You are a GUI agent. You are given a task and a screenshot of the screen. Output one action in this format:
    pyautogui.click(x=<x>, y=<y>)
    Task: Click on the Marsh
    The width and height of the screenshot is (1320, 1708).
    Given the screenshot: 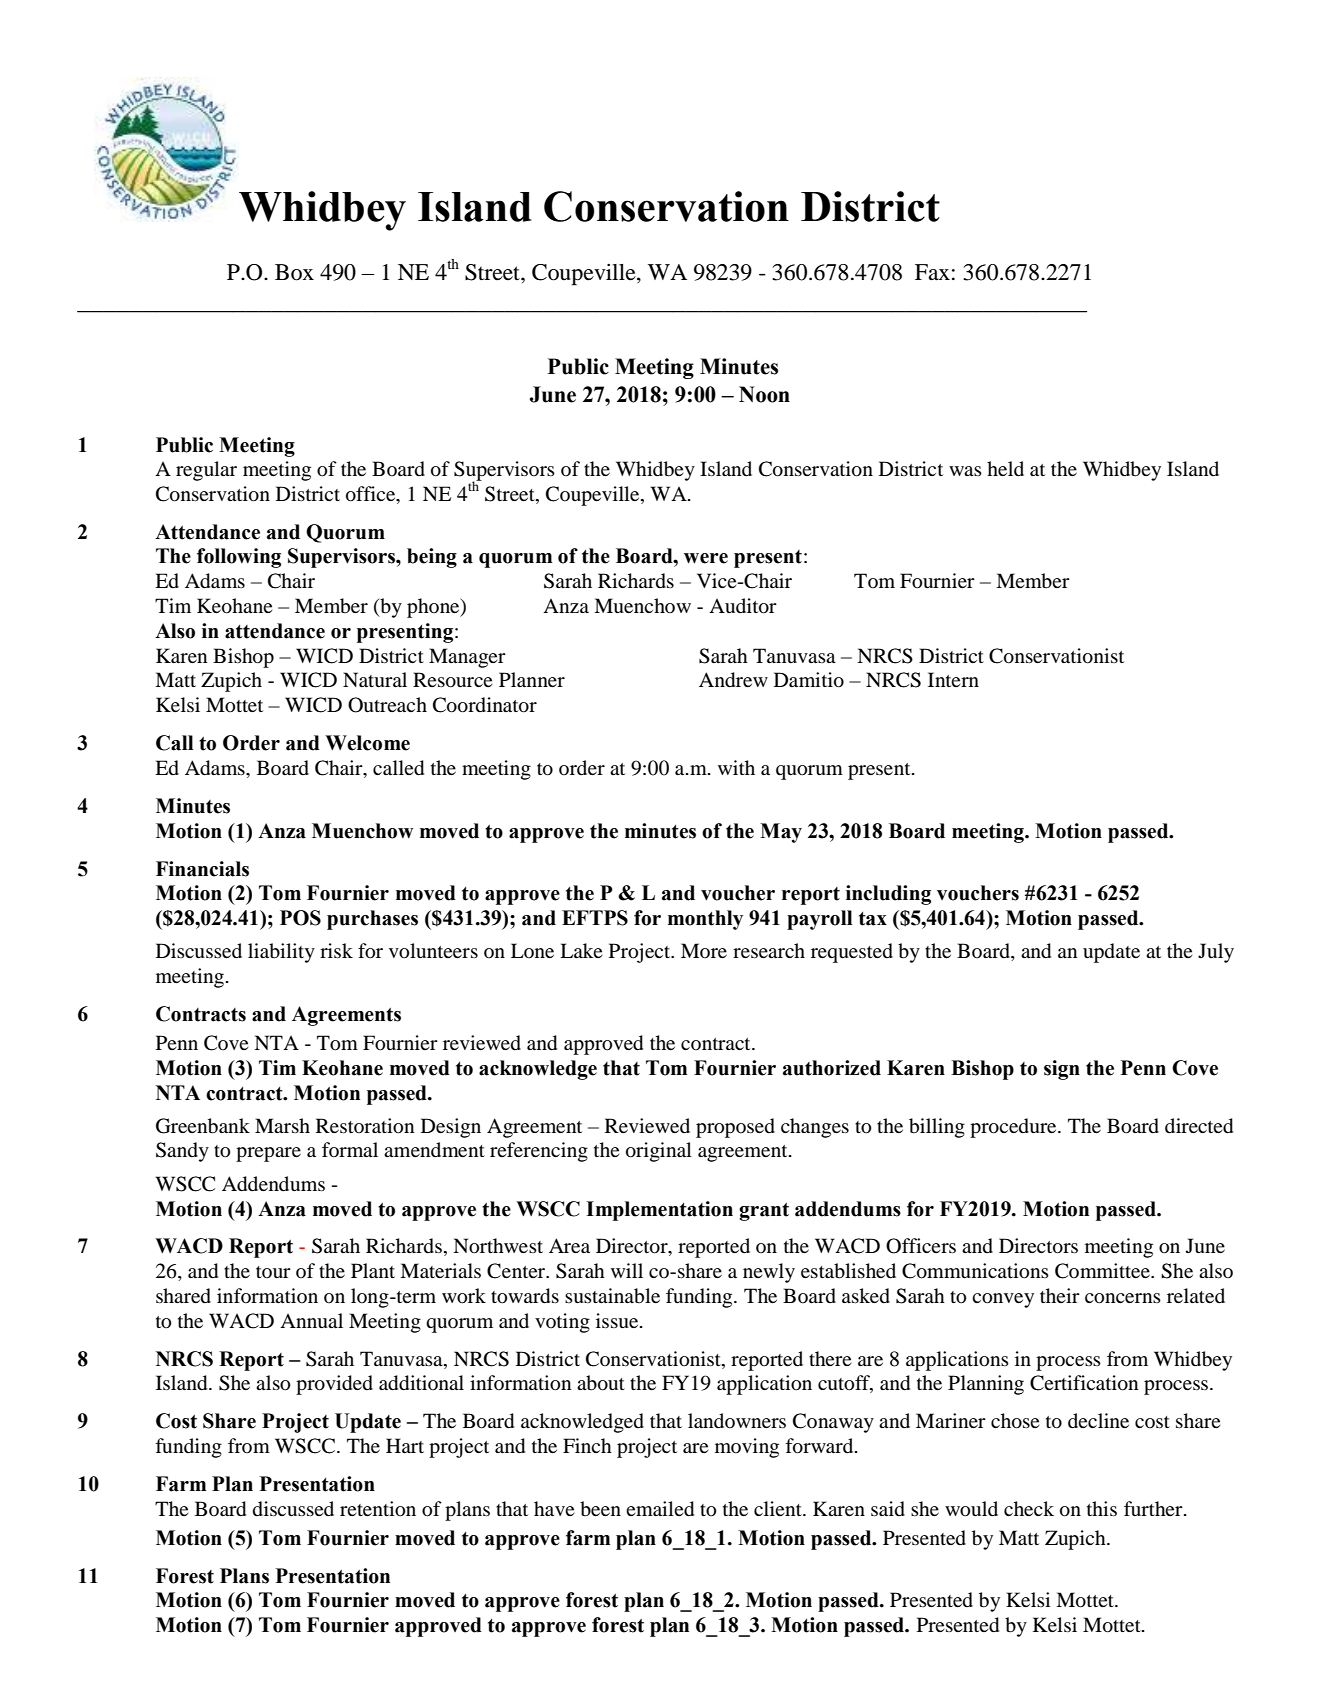 What is the action you would take?
    pyautogui.click(x=282, y=1125)
